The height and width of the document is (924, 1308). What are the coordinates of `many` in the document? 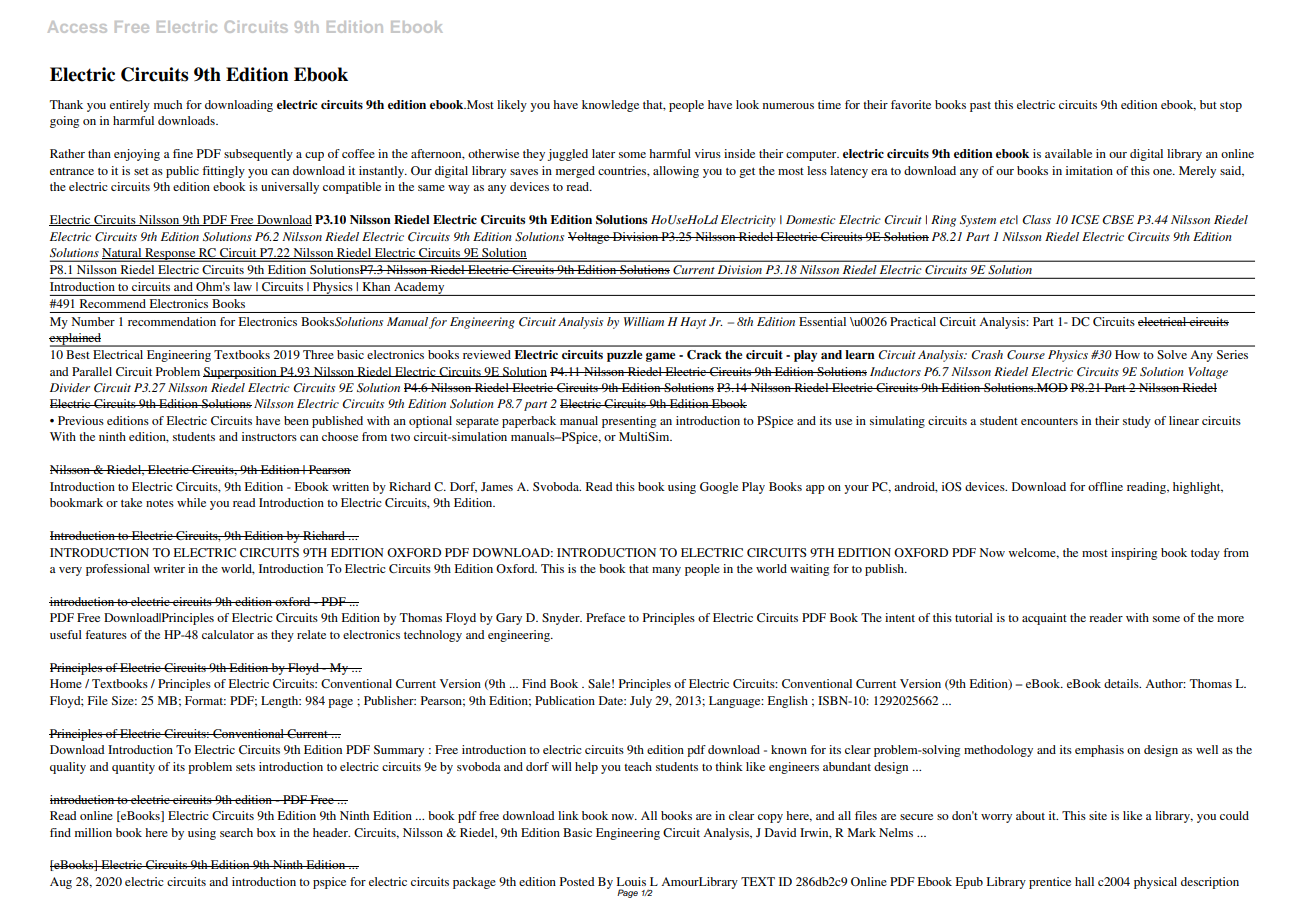 It's located at (666, 571).
